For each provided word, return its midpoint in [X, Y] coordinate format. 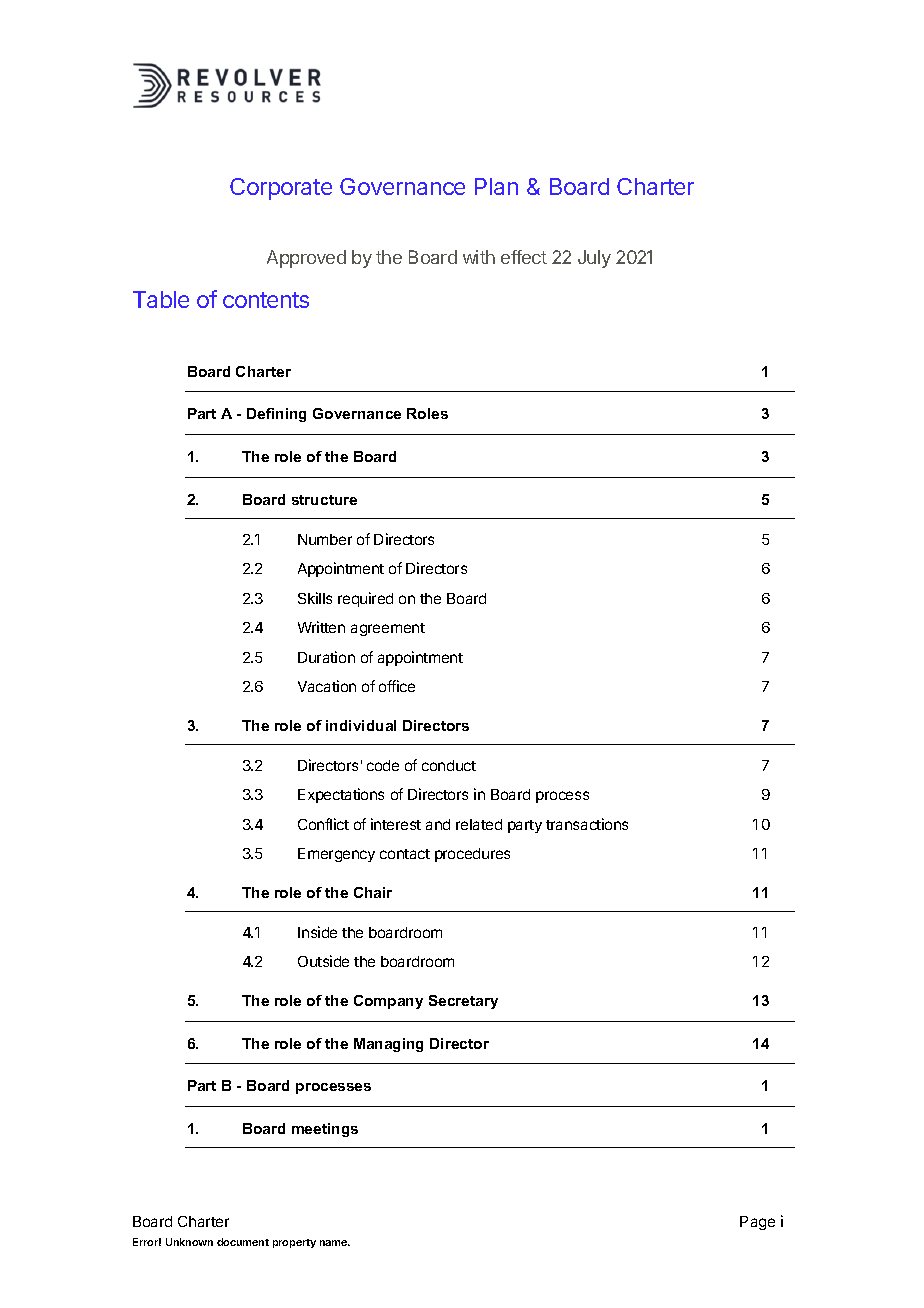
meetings [325, 1130]
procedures [472, 855]
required [365, 599]
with [479, 257]
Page [757, 1223]
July [594, 259]
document [243, 1242]
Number [325, 539]
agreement [388, 629]
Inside [317, 932]
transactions [587, 824]
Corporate [281, 189]
